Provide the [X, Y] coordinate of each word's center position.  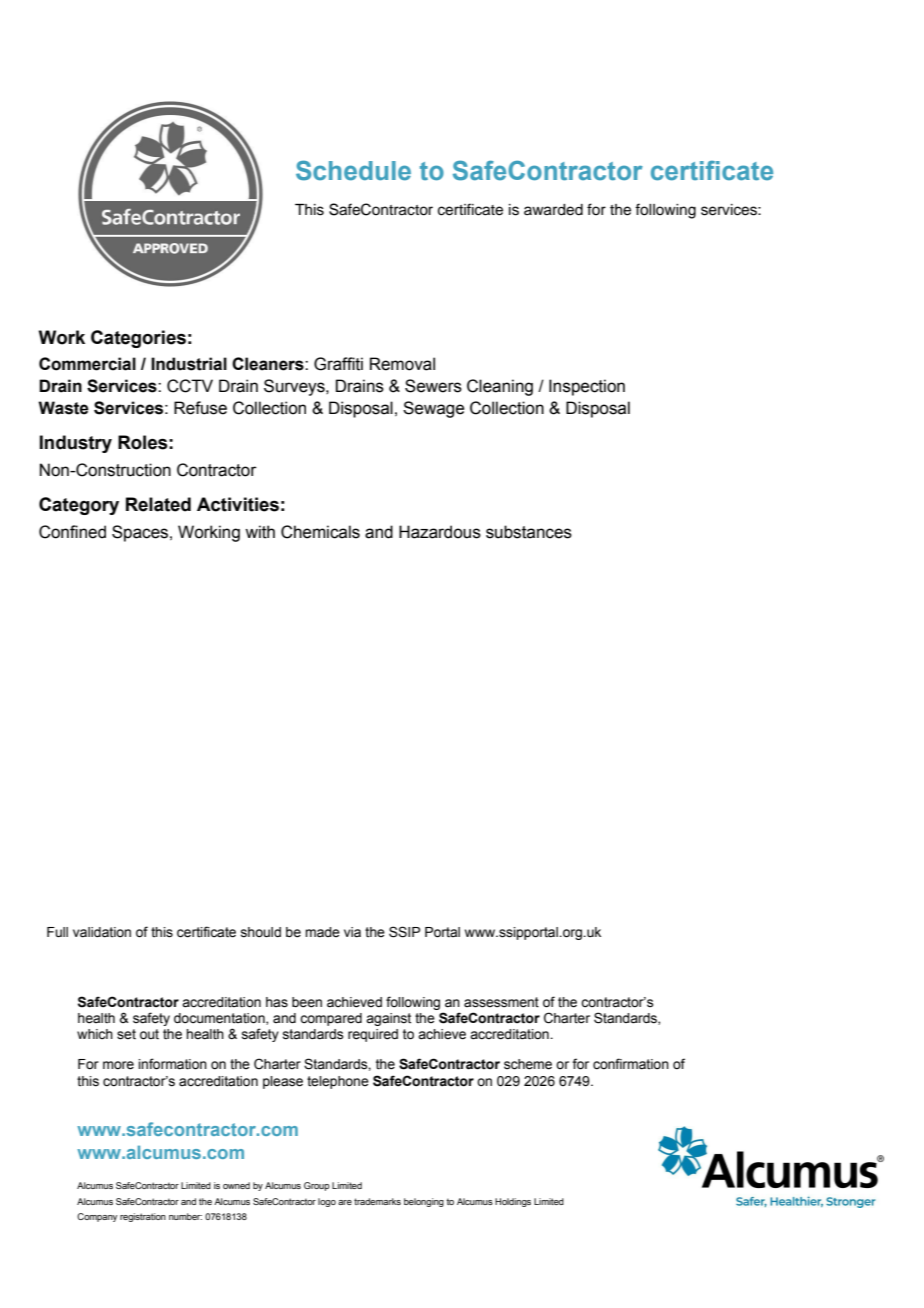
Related [158, 504]
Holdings [513, 1202]
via [352, 932]
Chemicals [320, 532]
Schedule [353, 170]
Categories [138, 339]
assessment [501, 1002]
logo [327, 1202]
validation [102, 932]
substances [529, 532]
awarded [553, 210]
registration [143, 1217]
